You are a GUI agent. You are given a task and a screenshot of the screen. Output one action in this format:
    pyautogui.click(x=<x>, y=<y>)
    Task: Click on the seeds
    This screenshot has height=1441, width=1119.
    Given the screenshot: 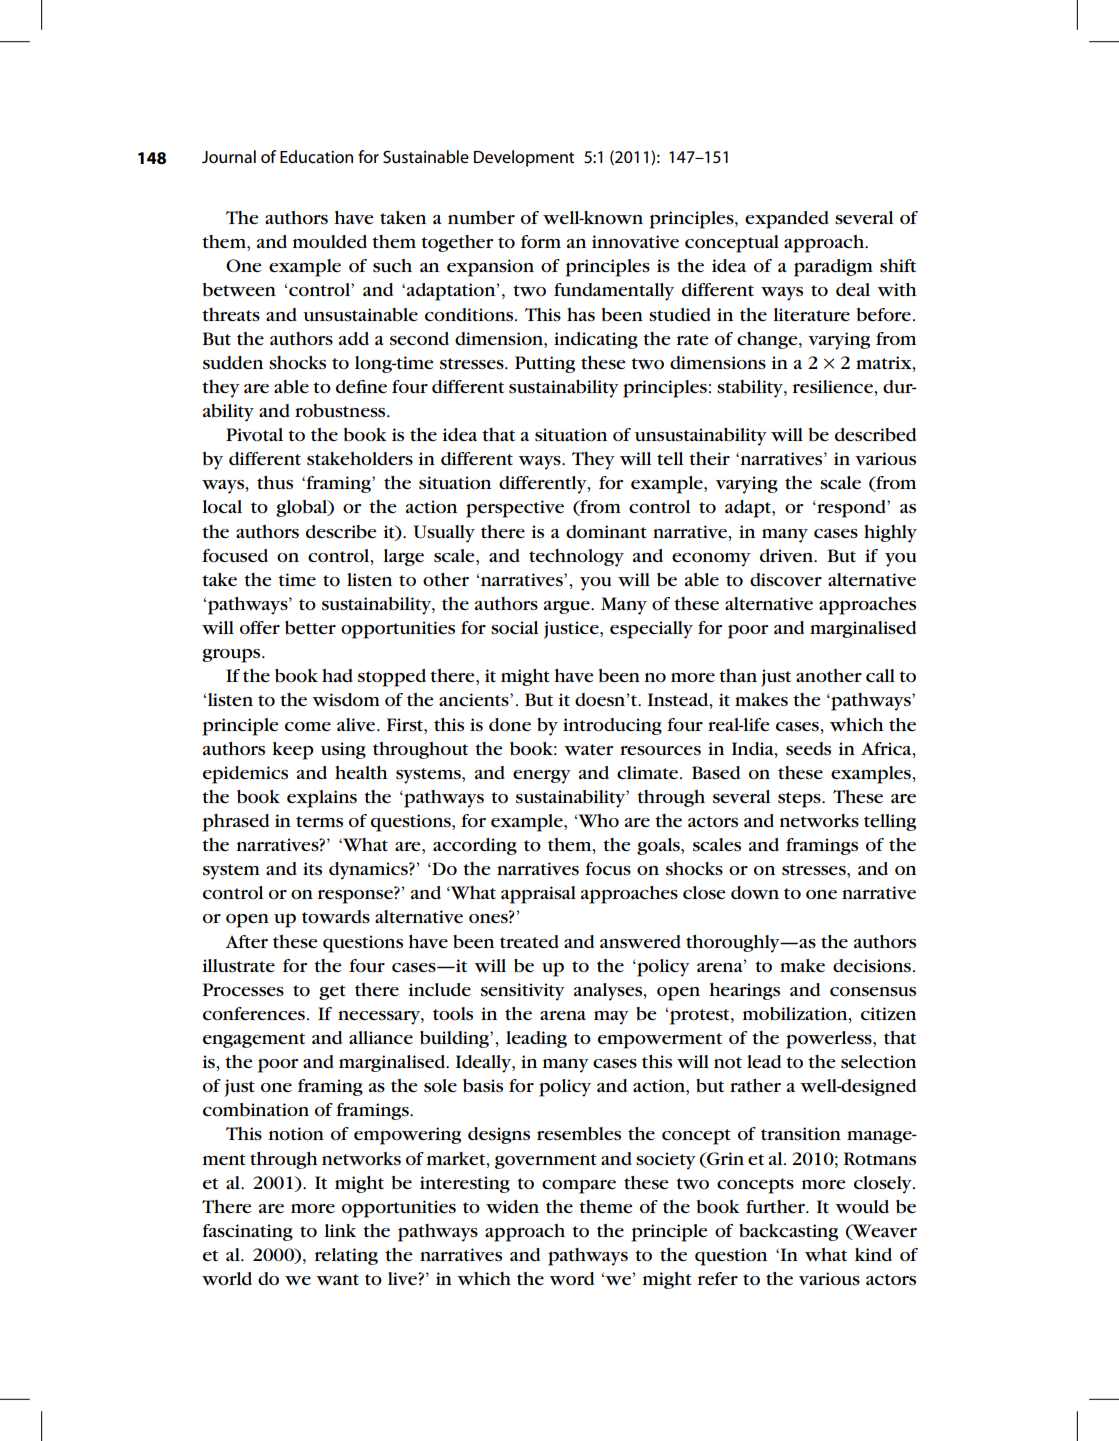 What is the action you would take?
    pyautogui.click(x=808, y=749)
